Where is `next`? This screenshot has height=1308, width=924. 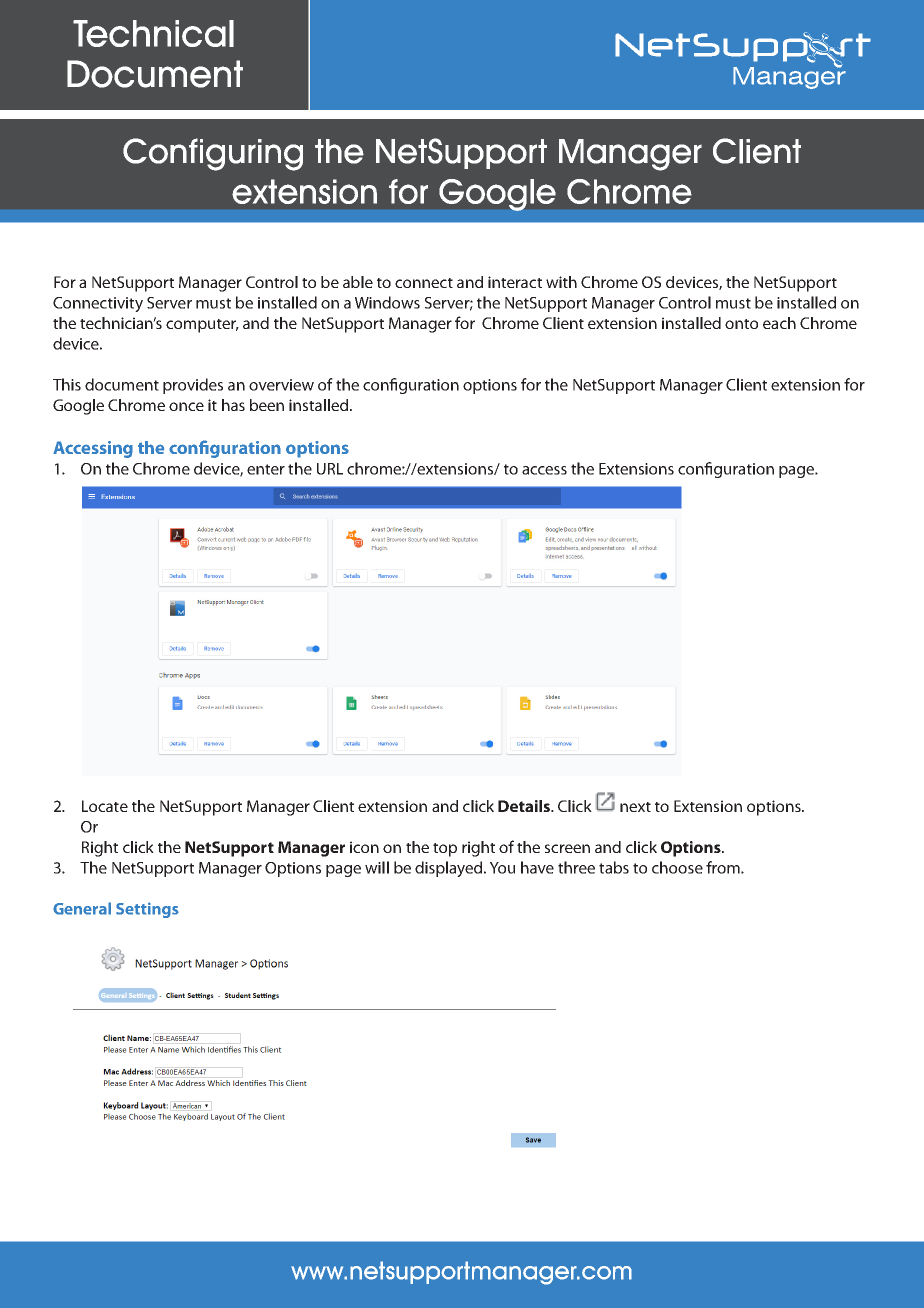 next is located at coordinates (635, 807).
